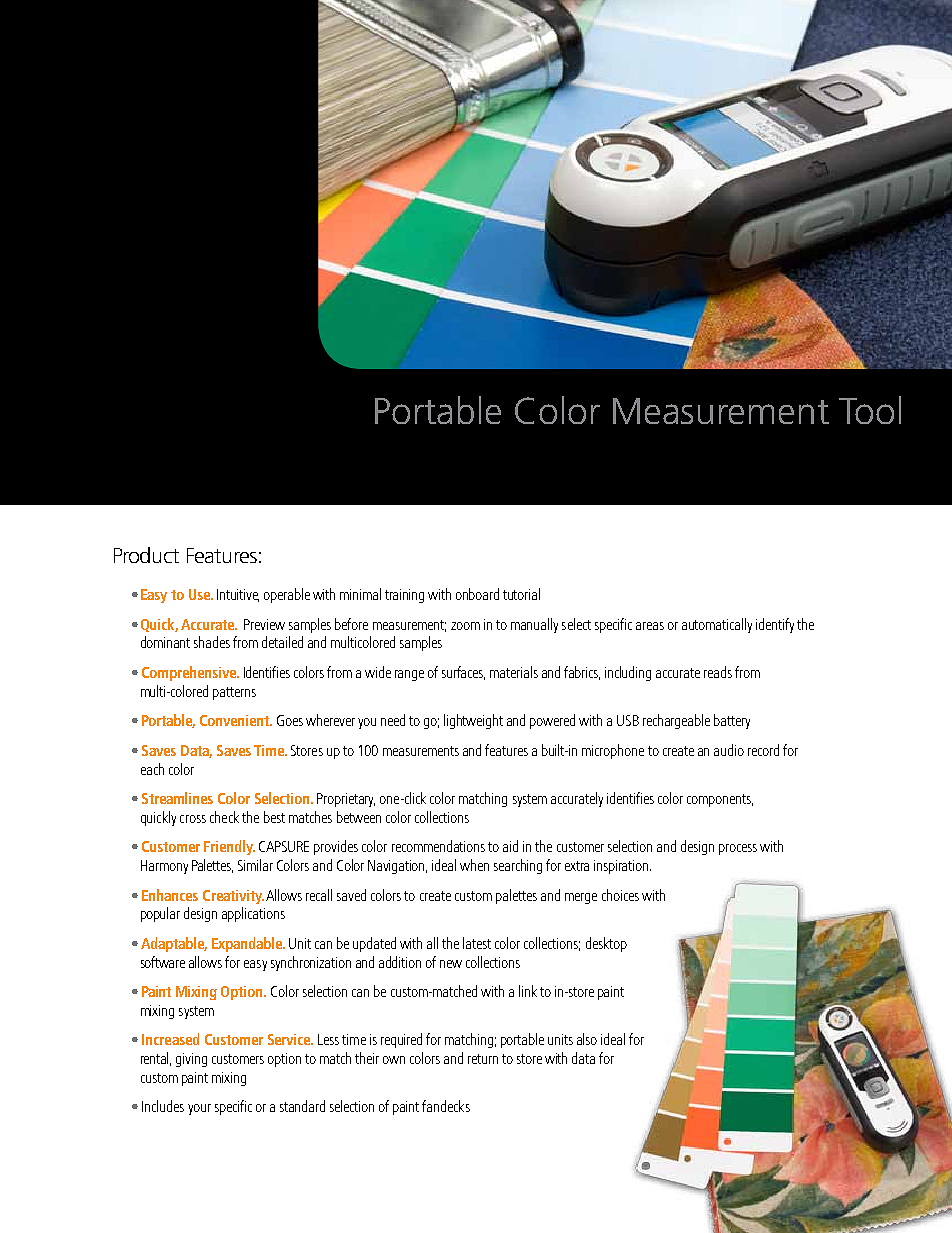  What do you see at coordinates (212, 642) in the screenshot?
I see `shades` at bounding box center [212, 642].
